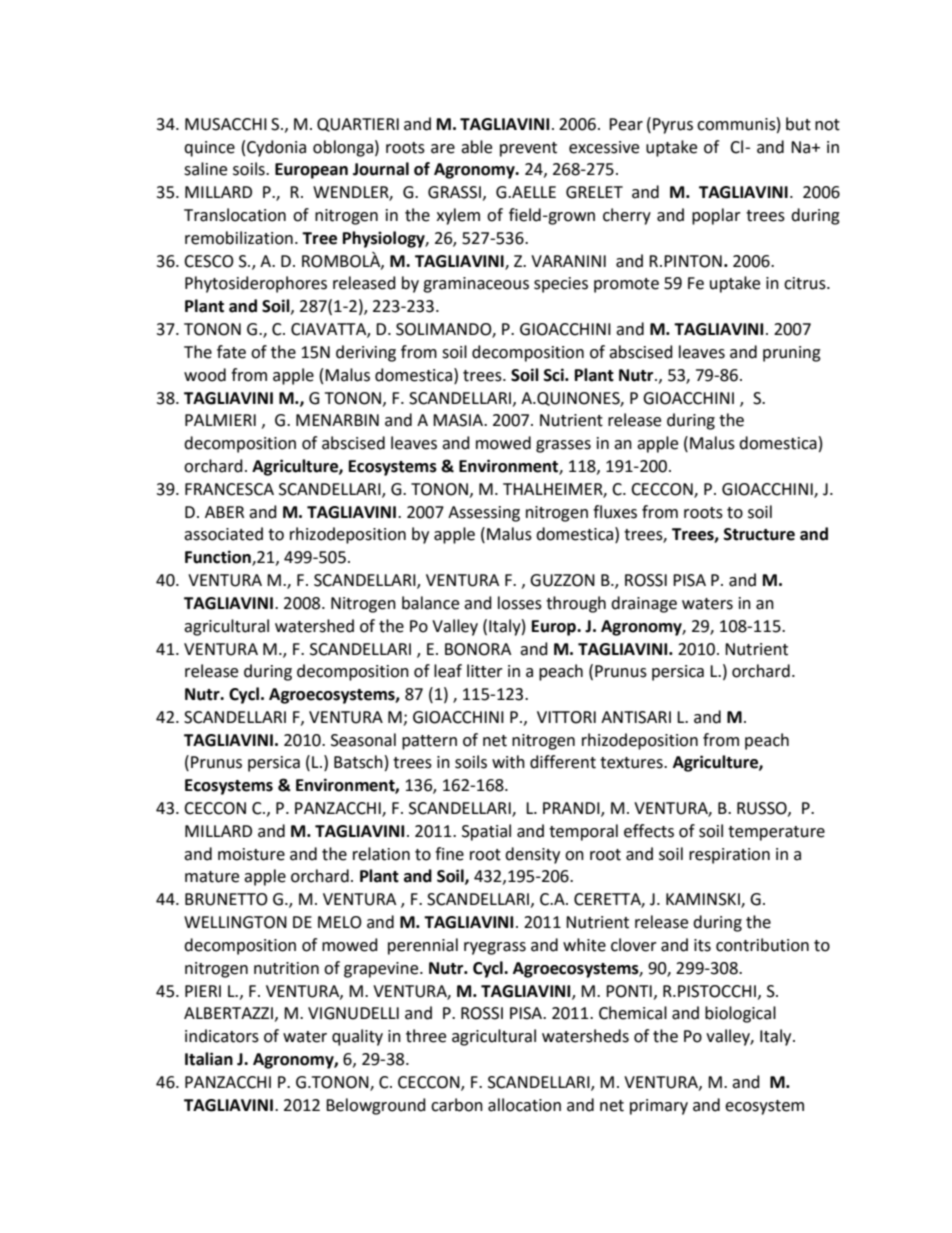  Describe the element at coordinates (759, 534) in the image. I see `Structure` at that location.
